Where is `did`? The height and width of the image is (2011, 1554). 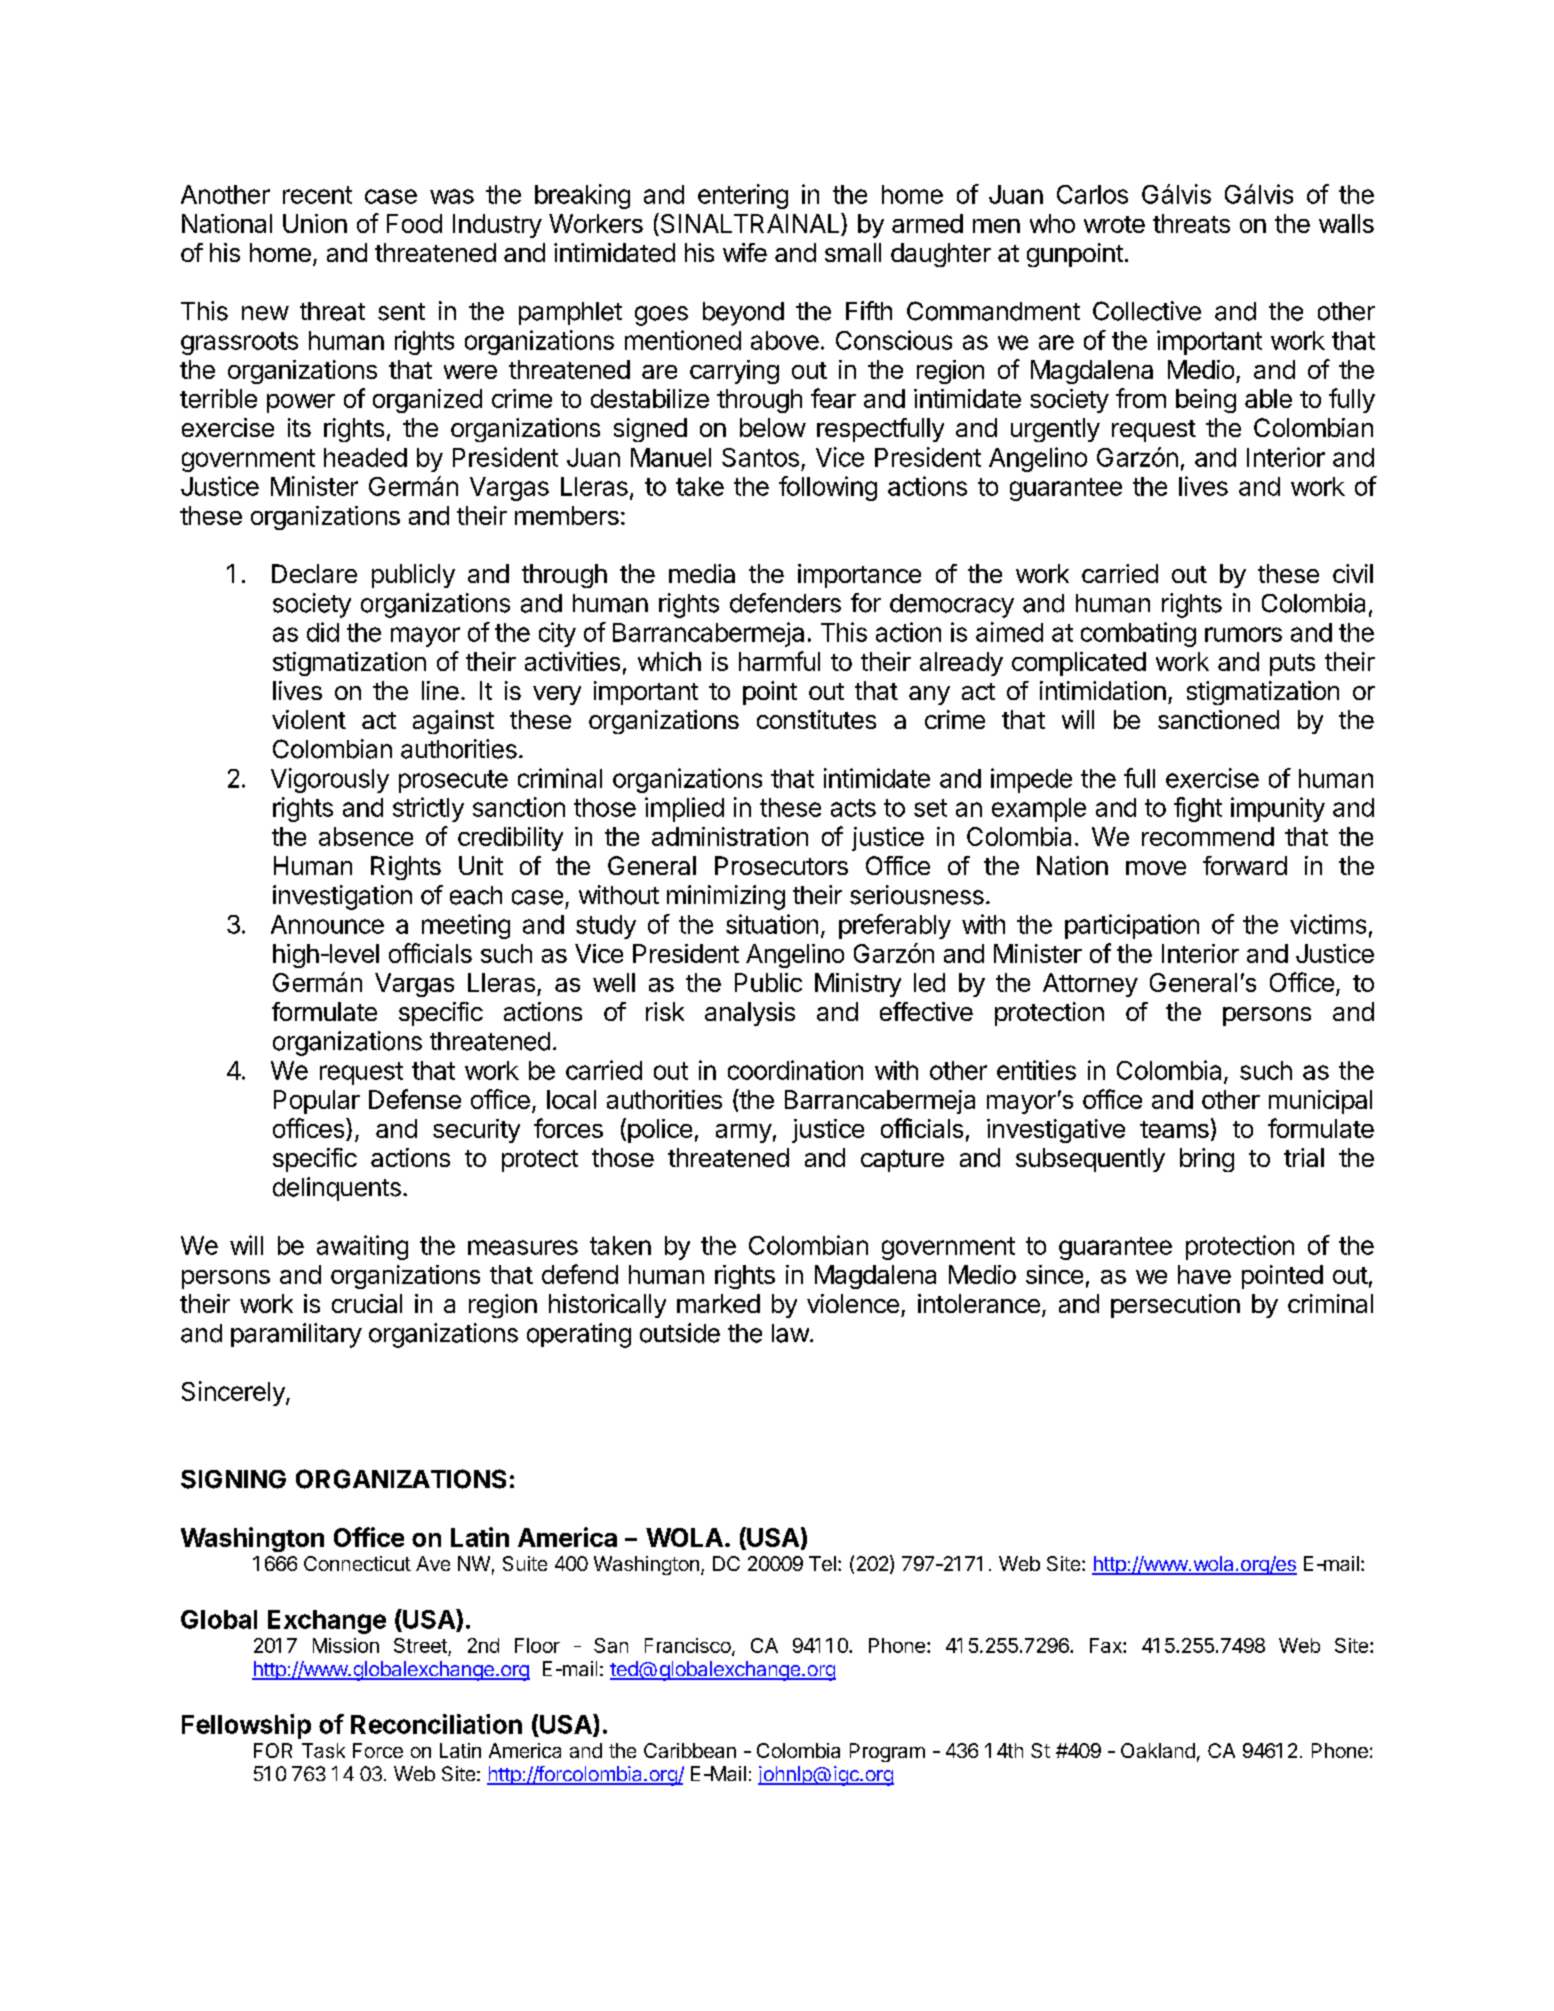
did is located at coordinates (323, 632).
